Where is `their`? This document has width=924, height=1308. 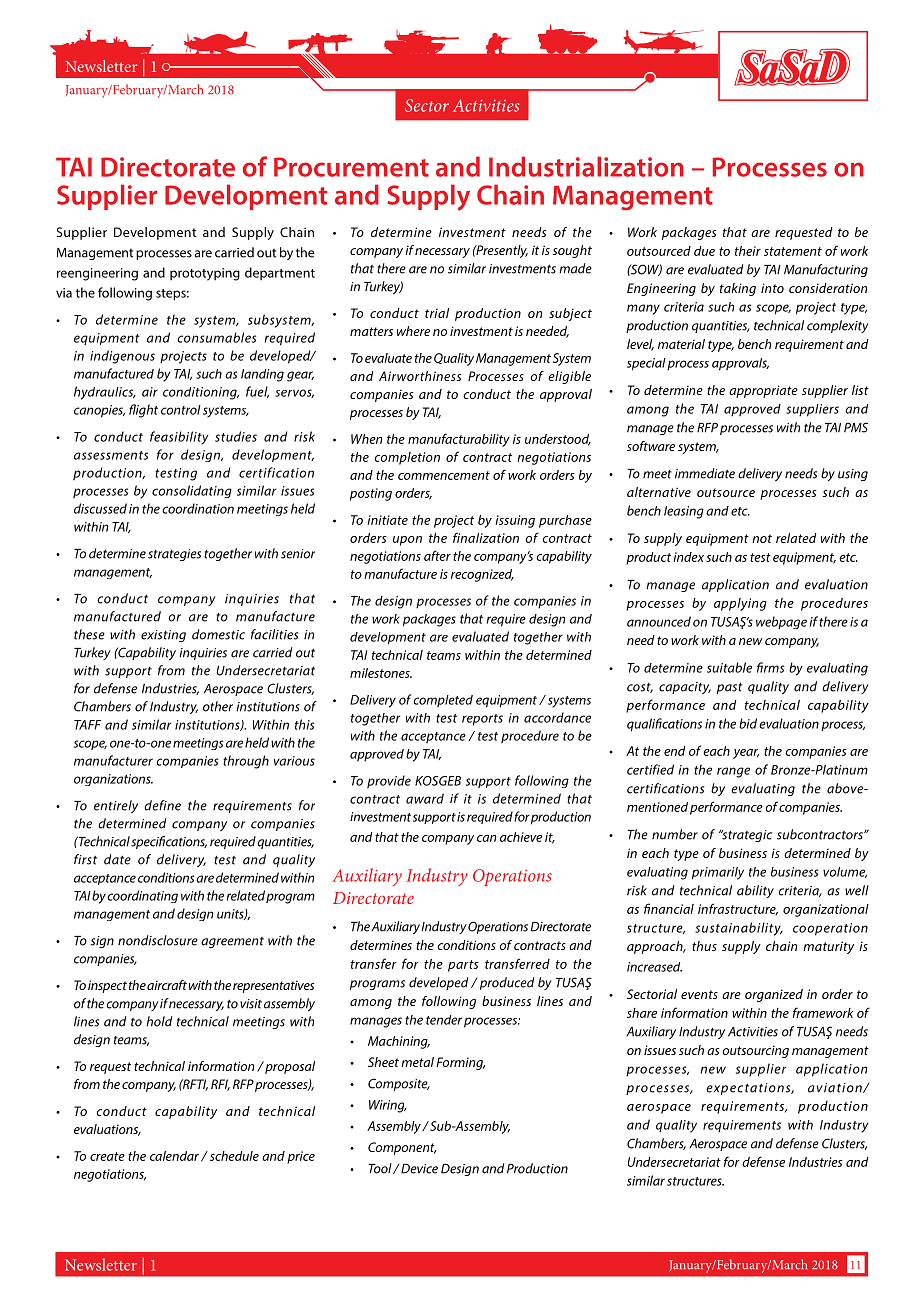
their is located at coordinates (748, 251).
